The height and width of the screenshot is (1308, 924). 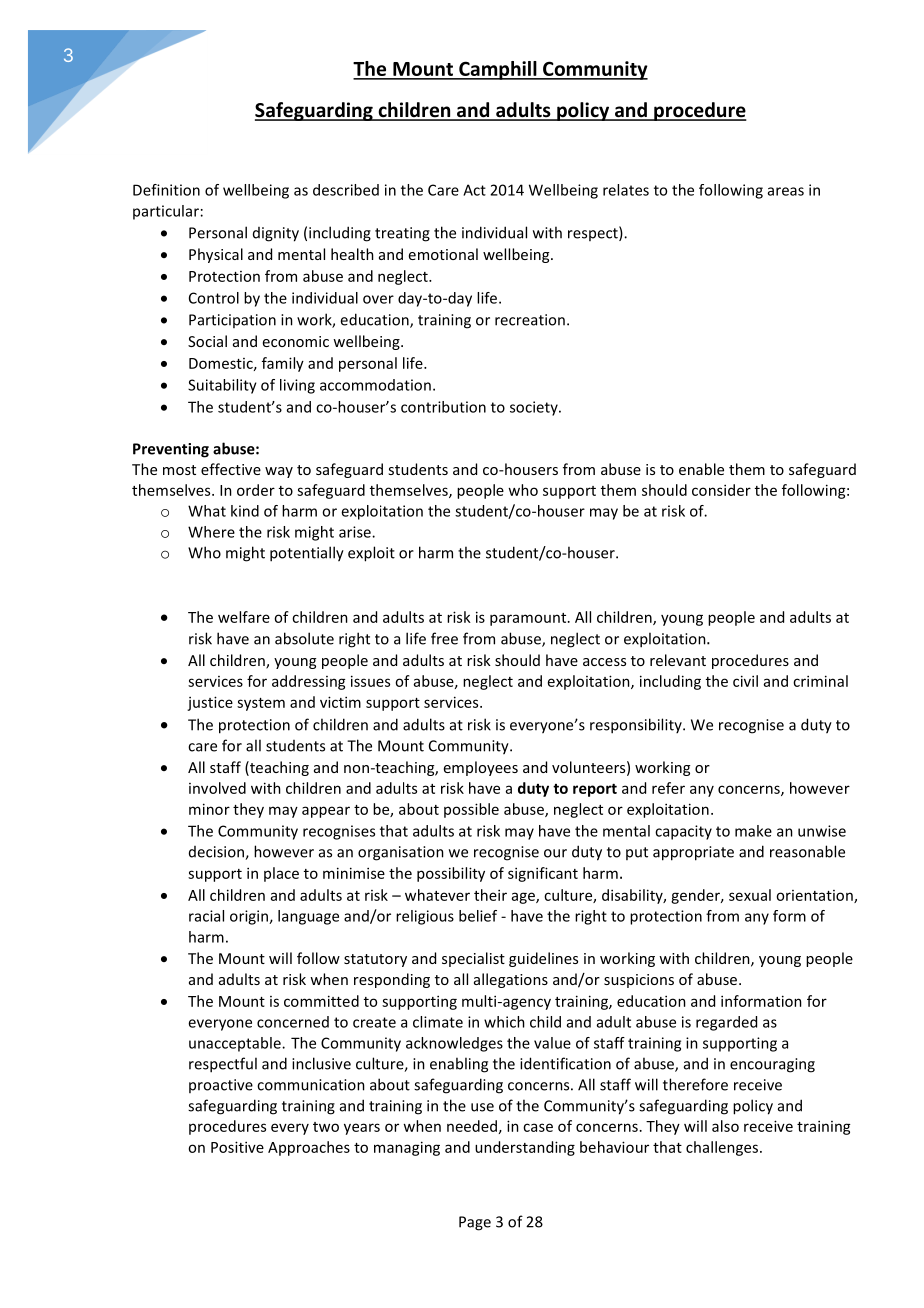 What do you see at coordinates (276, 234) in the screenshot?
I see `dignity` at bounding box center [276, 234].
